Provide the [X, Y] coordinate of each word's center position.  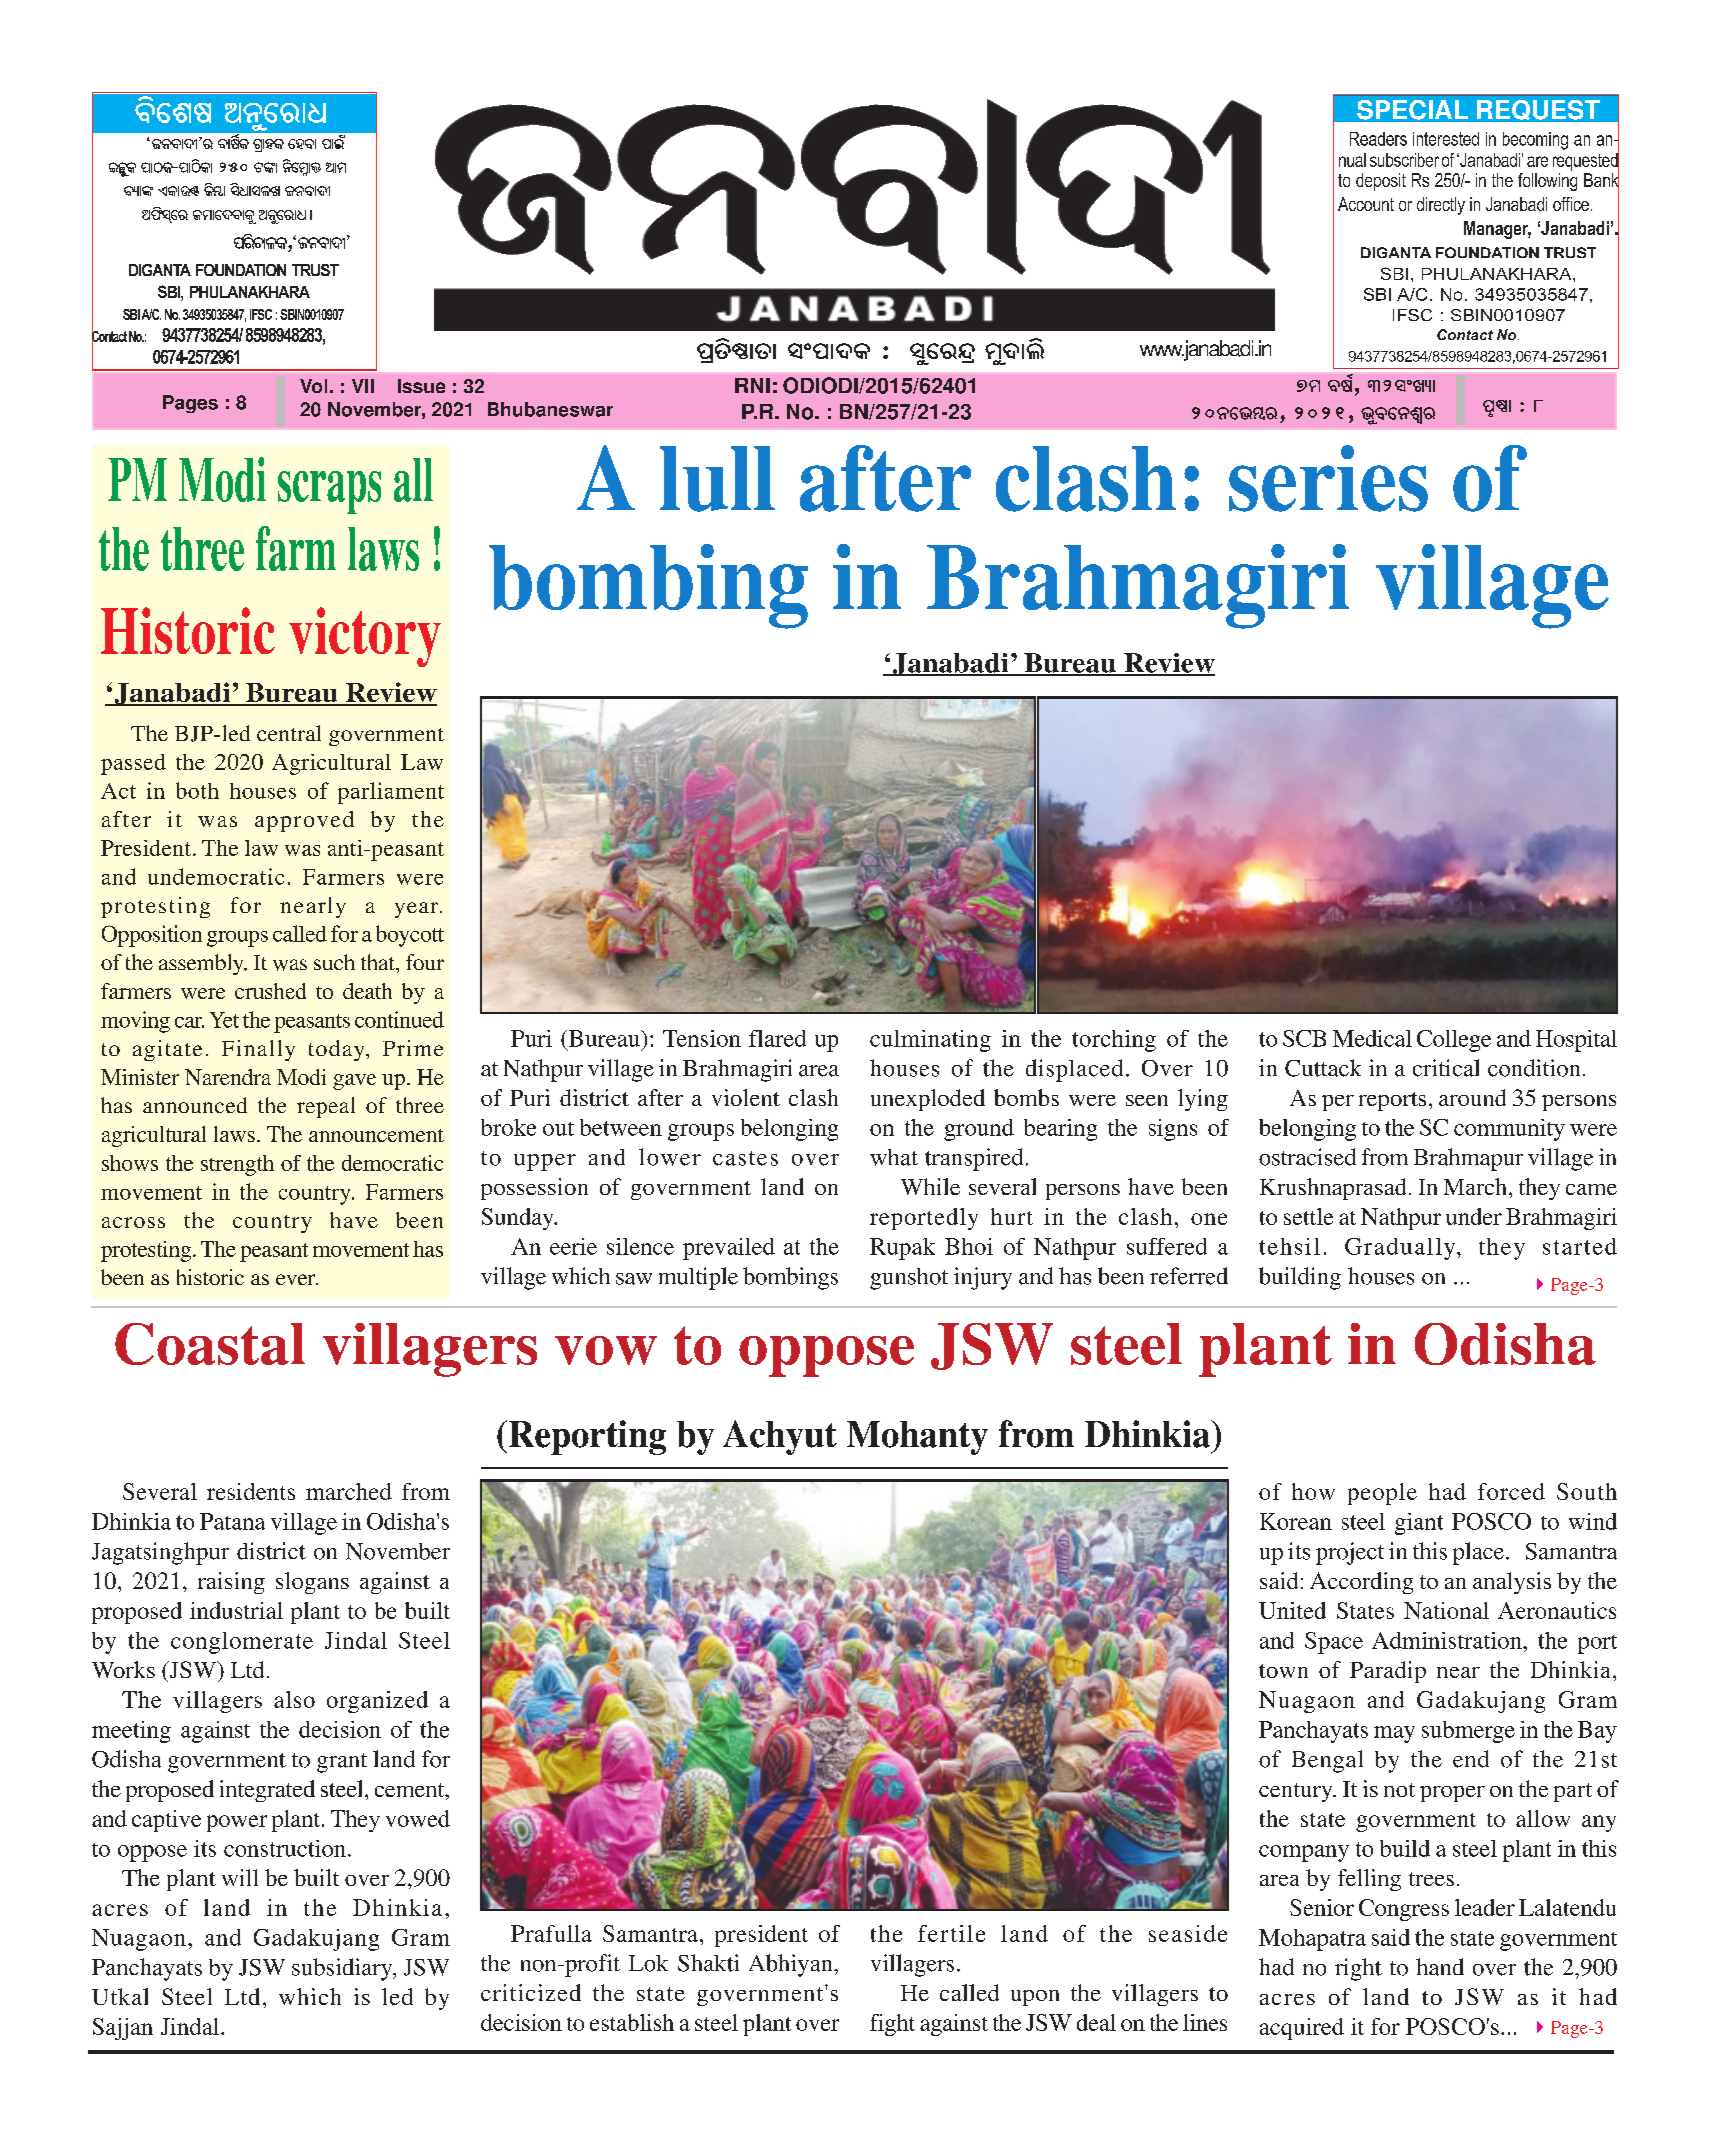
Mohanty [917, 1438]
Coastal [210, 1344]
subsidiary [343, 1969]
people [1382, 1494]
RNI [752, 385]
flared [777, 1038]
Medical [1372, 1038]
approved [304, 821]
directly [1441, 206]
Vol [313, 386]
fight [892, 2025]
